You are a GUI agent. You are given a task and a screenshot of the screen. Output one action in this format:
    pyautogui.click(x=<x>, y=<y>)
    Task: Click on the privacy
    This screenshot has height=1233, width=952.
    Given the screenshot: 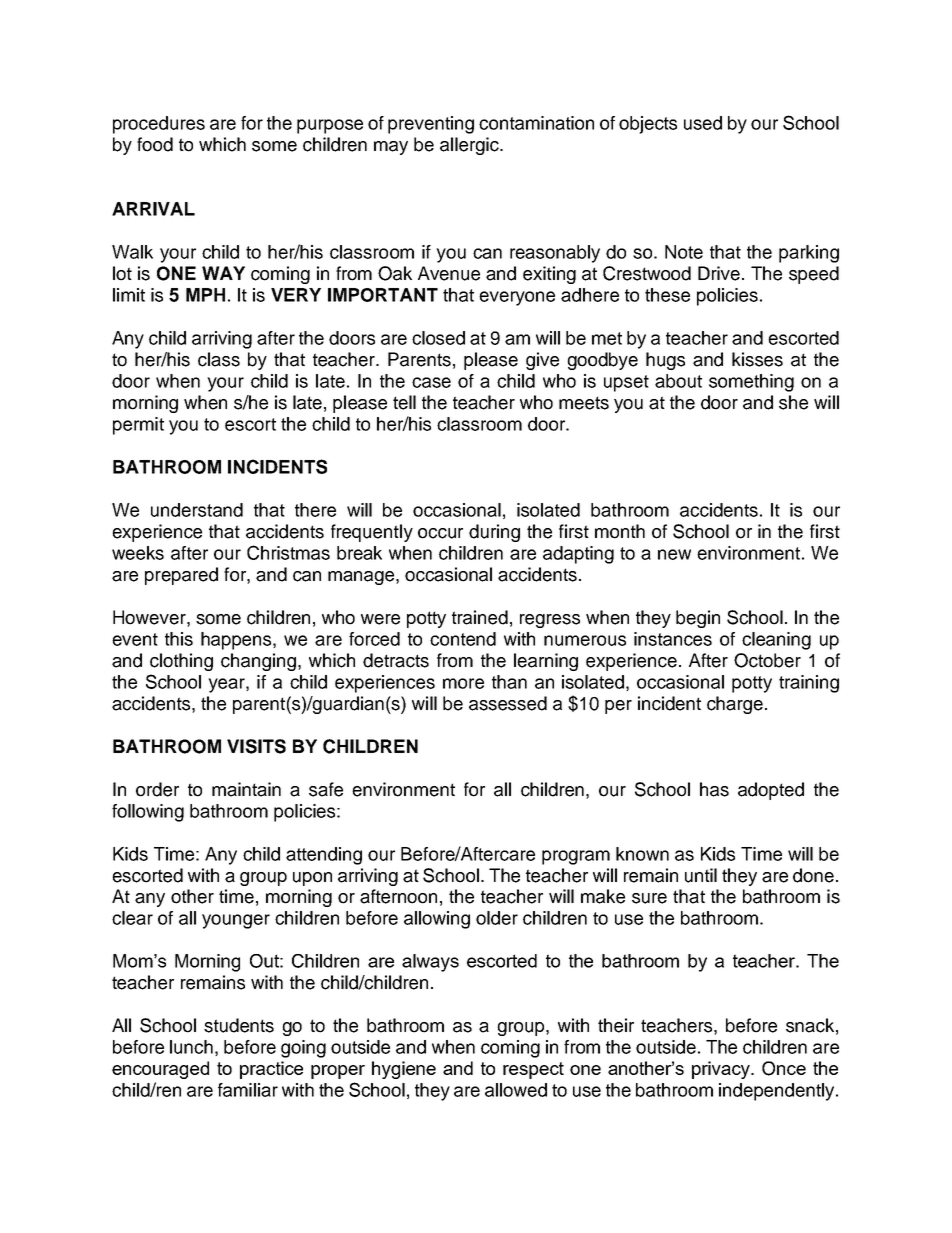 What is the action you would take?
    pyautogui.click(x=722, y=1070)
